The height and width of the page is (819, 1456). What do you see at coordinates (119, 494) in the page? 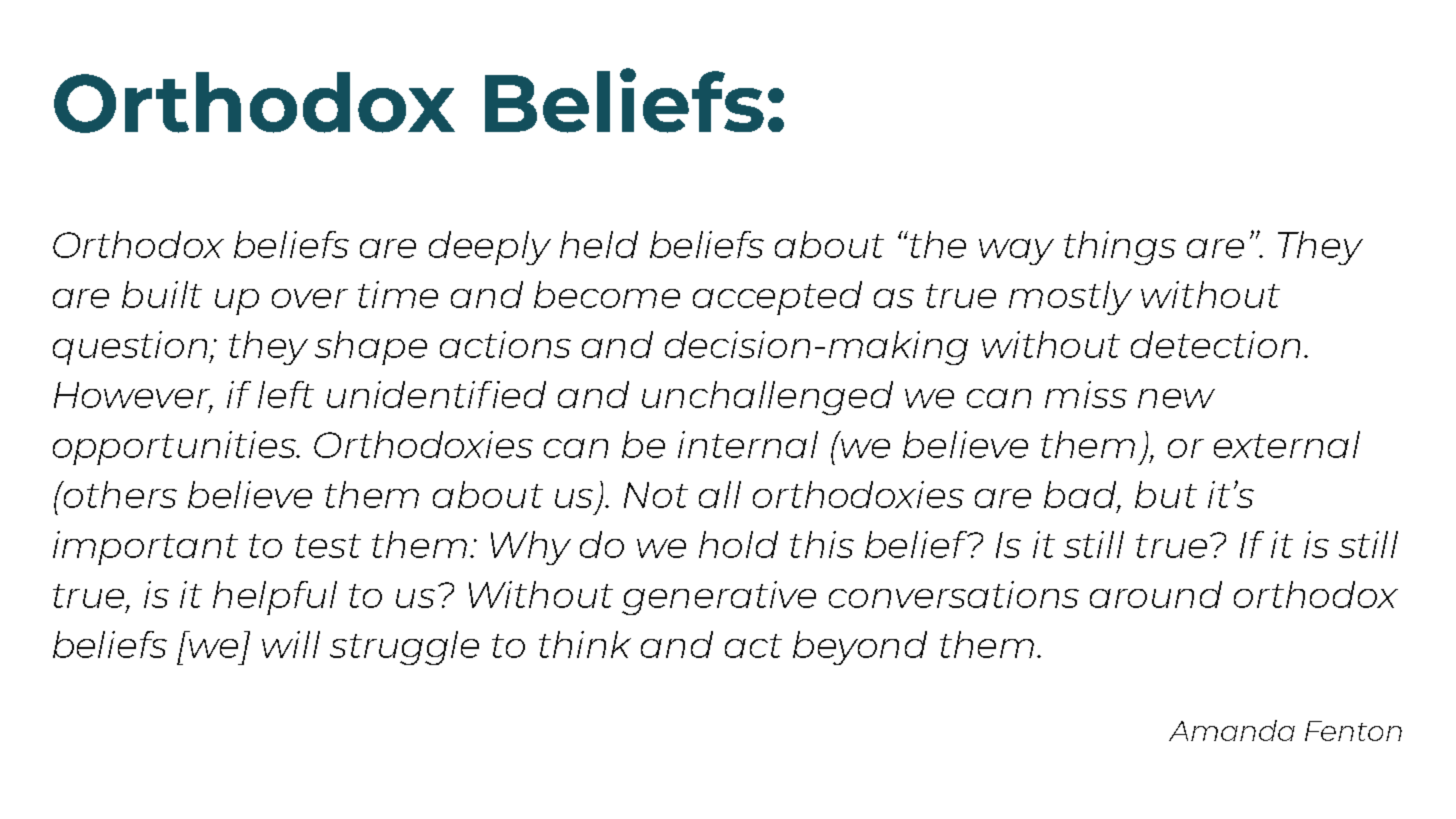
I see `others` at bounding box center [119, 494].
